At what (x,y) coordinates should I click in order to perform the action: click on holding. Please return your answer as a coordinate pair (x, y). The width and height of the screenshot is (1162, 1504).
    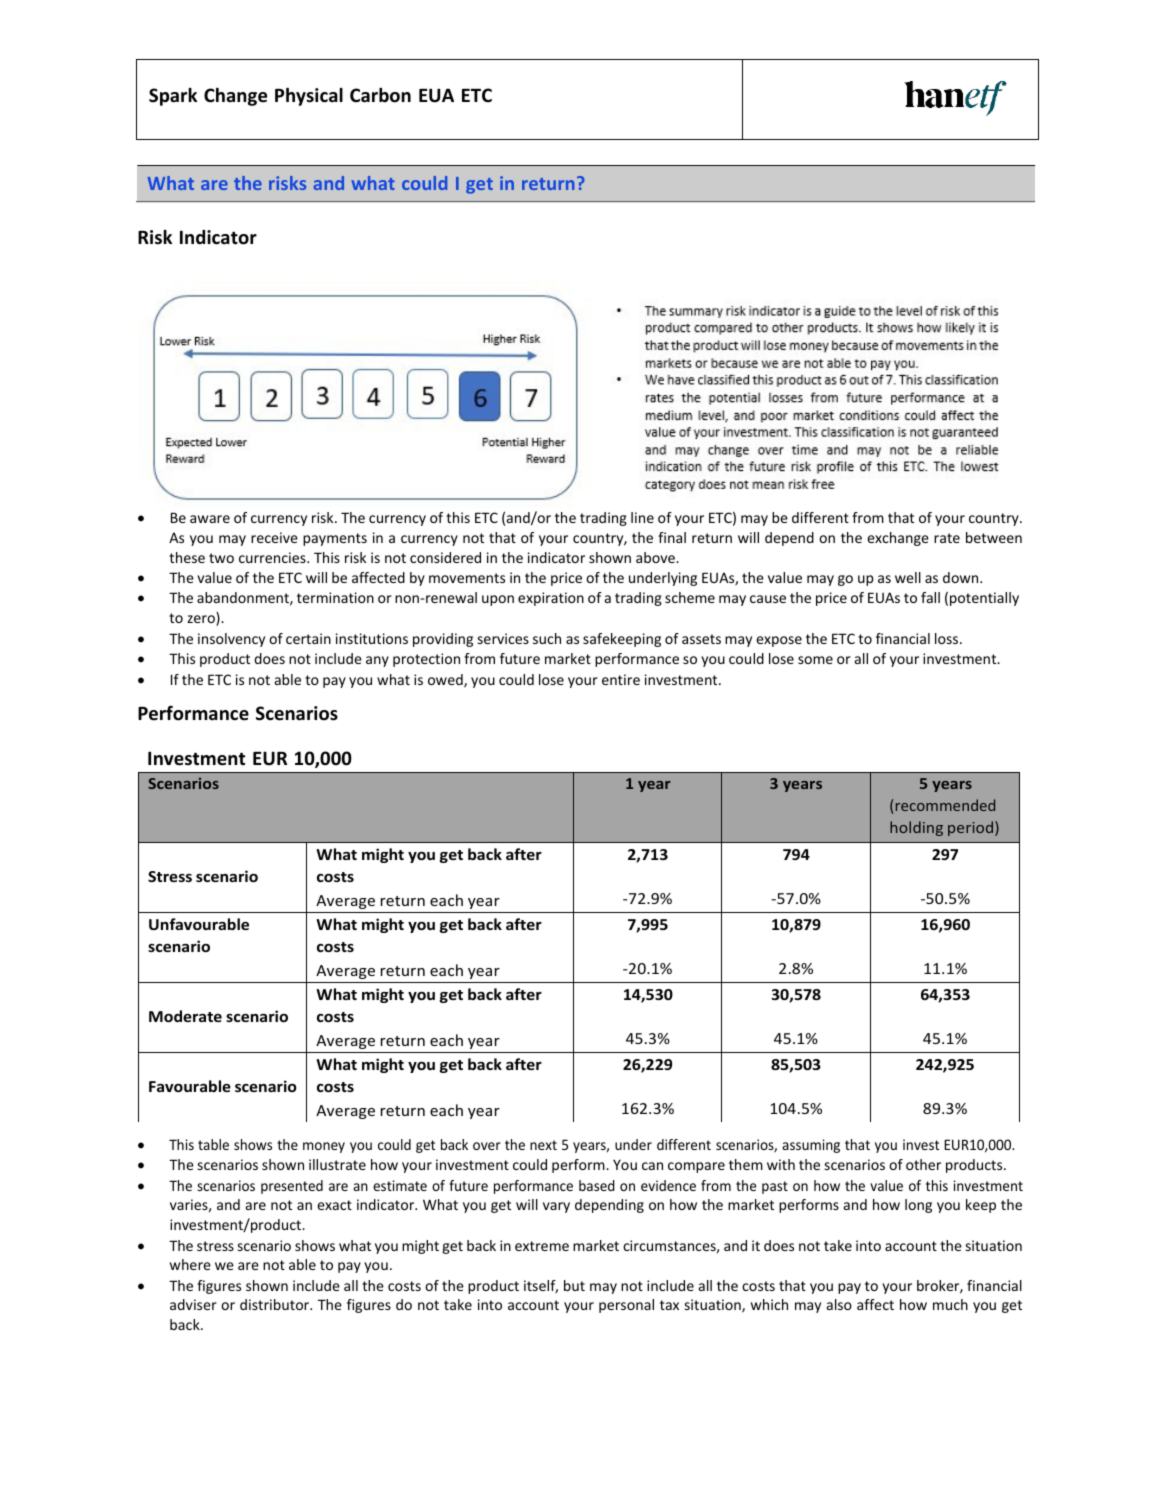
    Looking at the image, I should click on (916, 828).
